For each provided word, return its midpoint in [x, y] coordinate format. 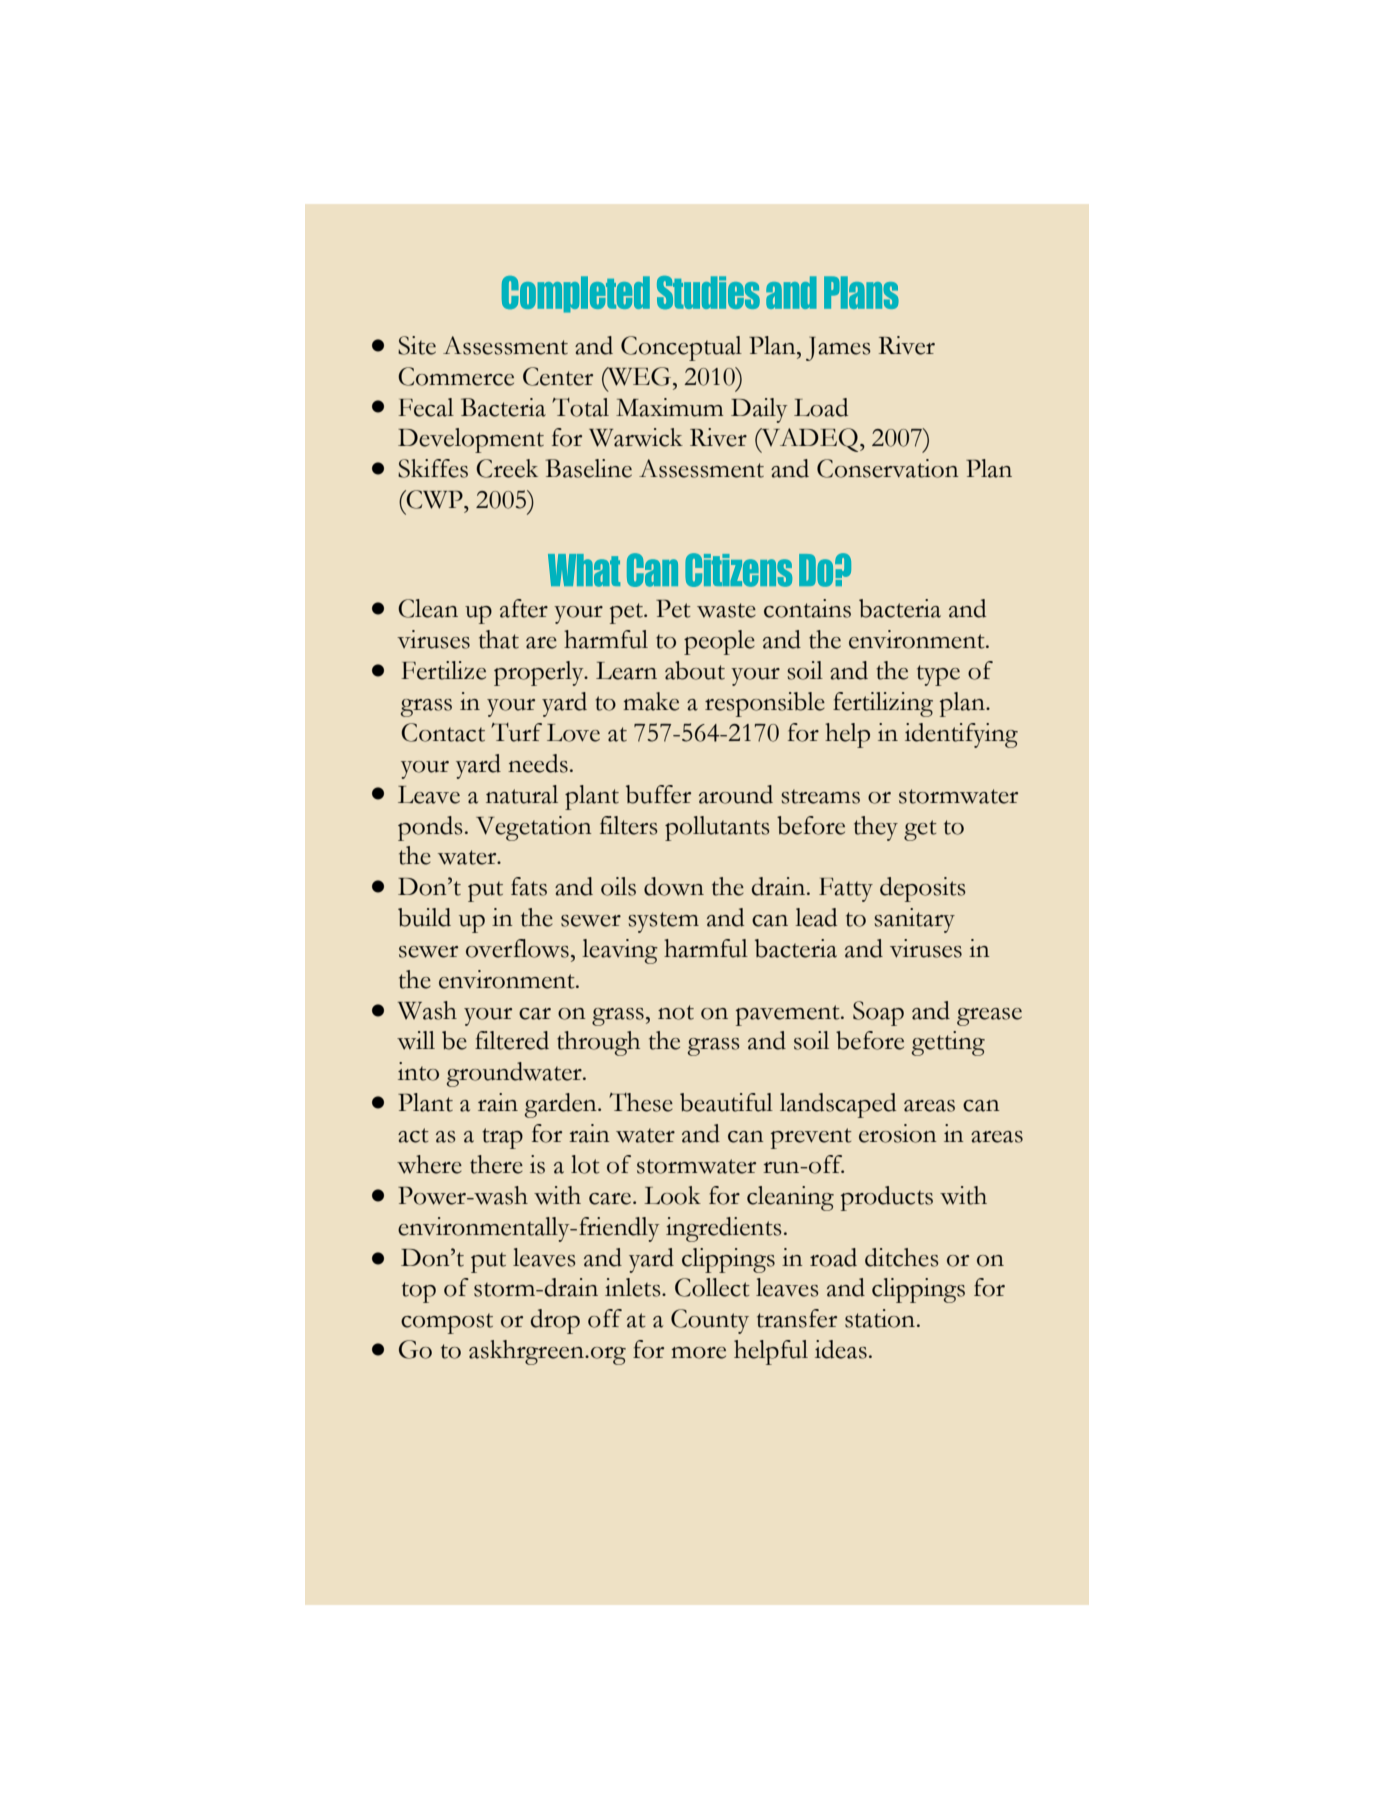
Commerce [456, 376]
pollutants [717, 828]
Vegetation [534, 828]
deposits [923, 889]
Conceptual [681, 348]
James [838, 349]
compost [447, 1323]
